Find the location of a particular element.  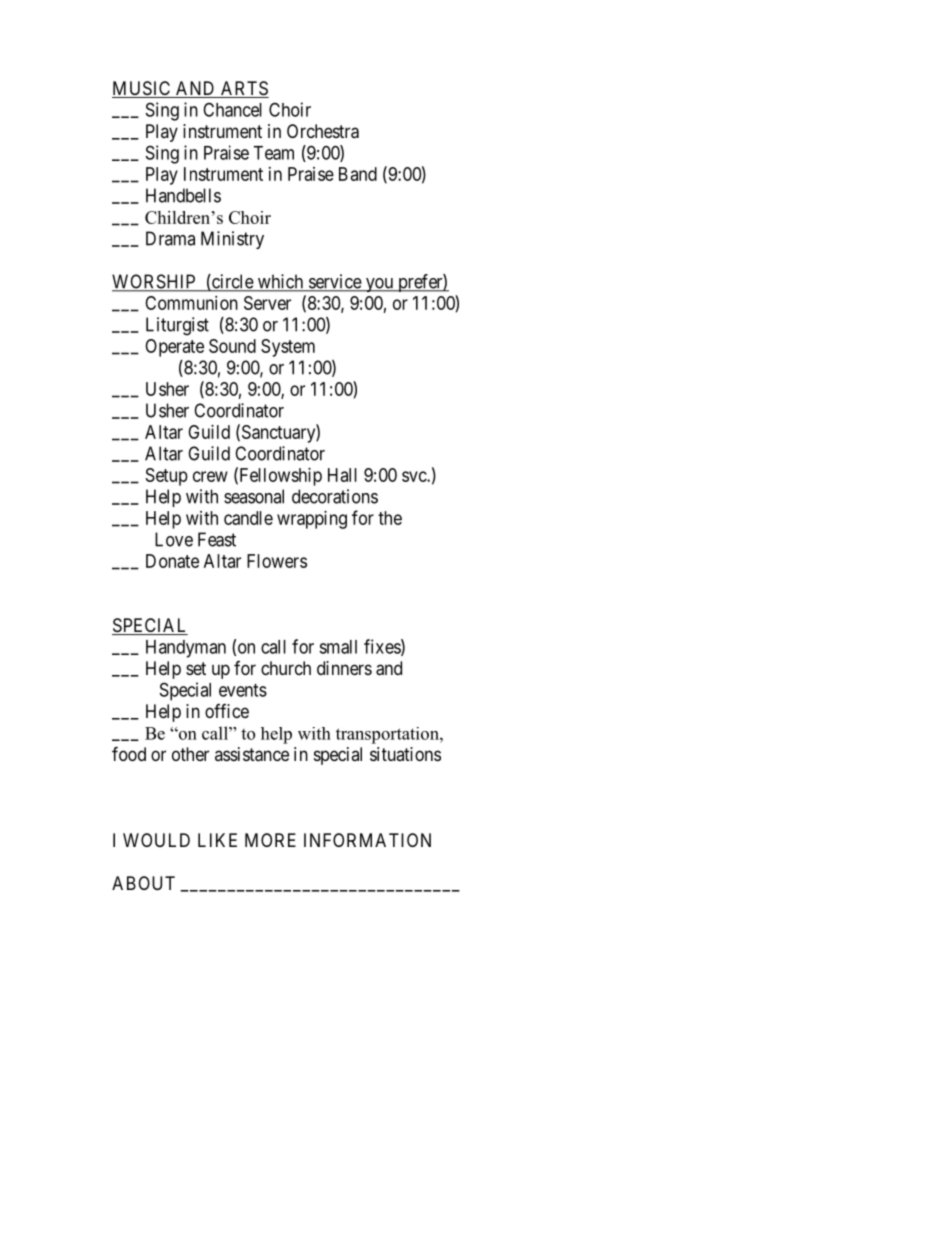

WOULD is located at coordinates (156, 840).
